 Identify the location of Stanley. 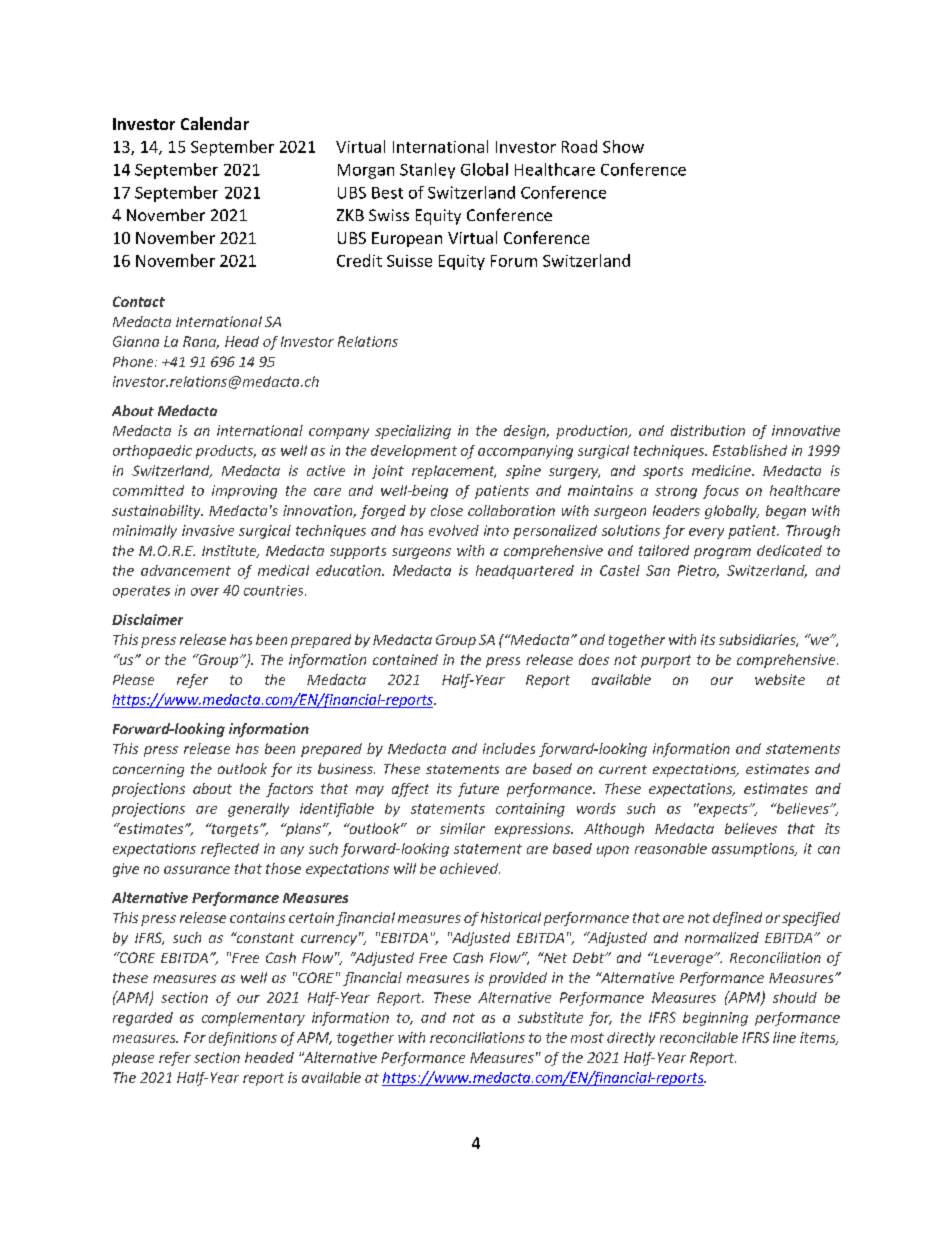
(427, 171).
